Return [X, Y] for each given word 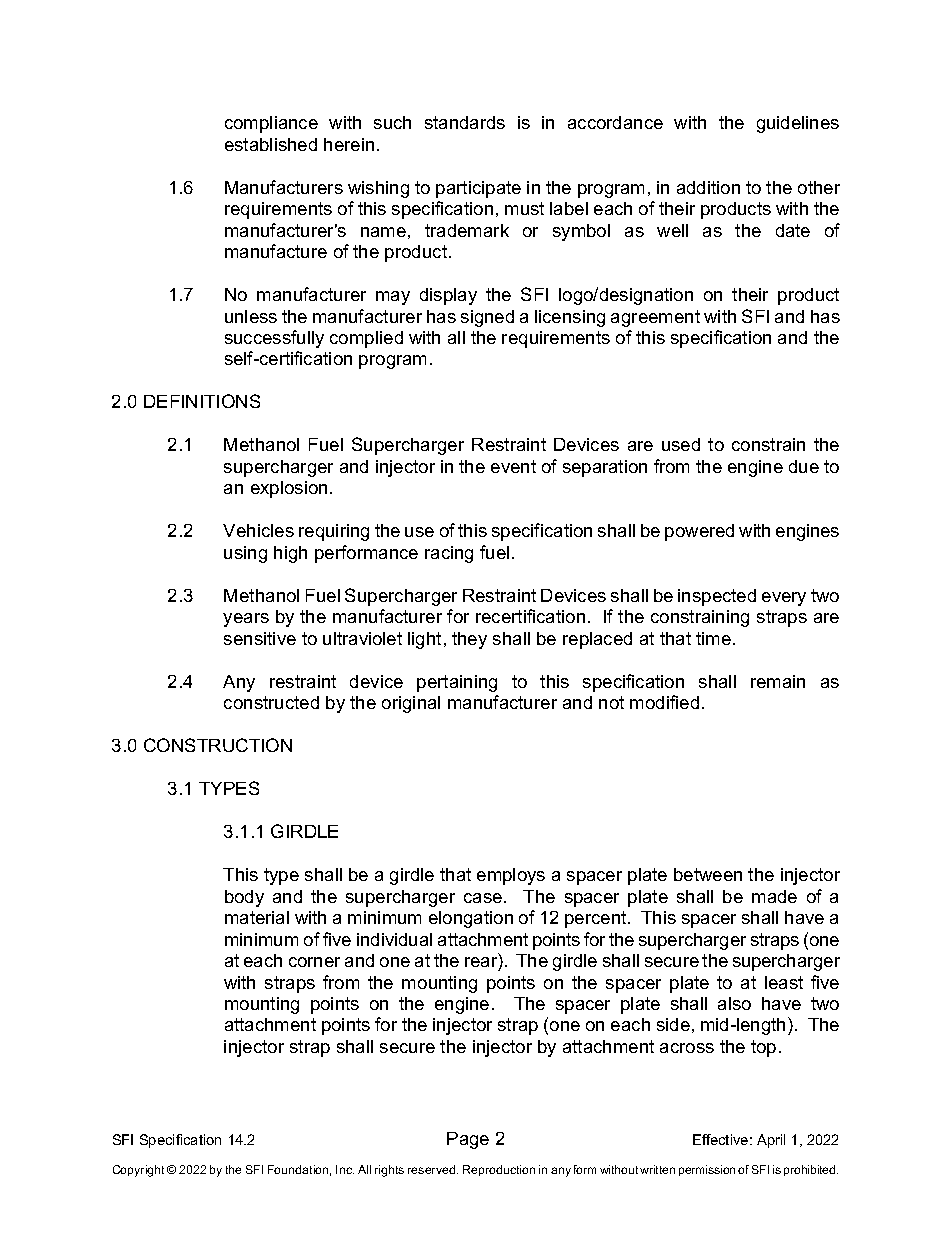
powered [699, 532]
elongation [471, 919]
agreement [655, 318]
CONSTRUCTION [218, 745]
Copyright [138, 1171]
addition [708, 187]
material [257, 917]
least [784, 982]
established [271, 144]
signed [487, 318]
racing [449, 554]
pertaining [457, 683]
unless [251, 316]
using [245, 554]
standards [465, 122]
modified [664, 702]
